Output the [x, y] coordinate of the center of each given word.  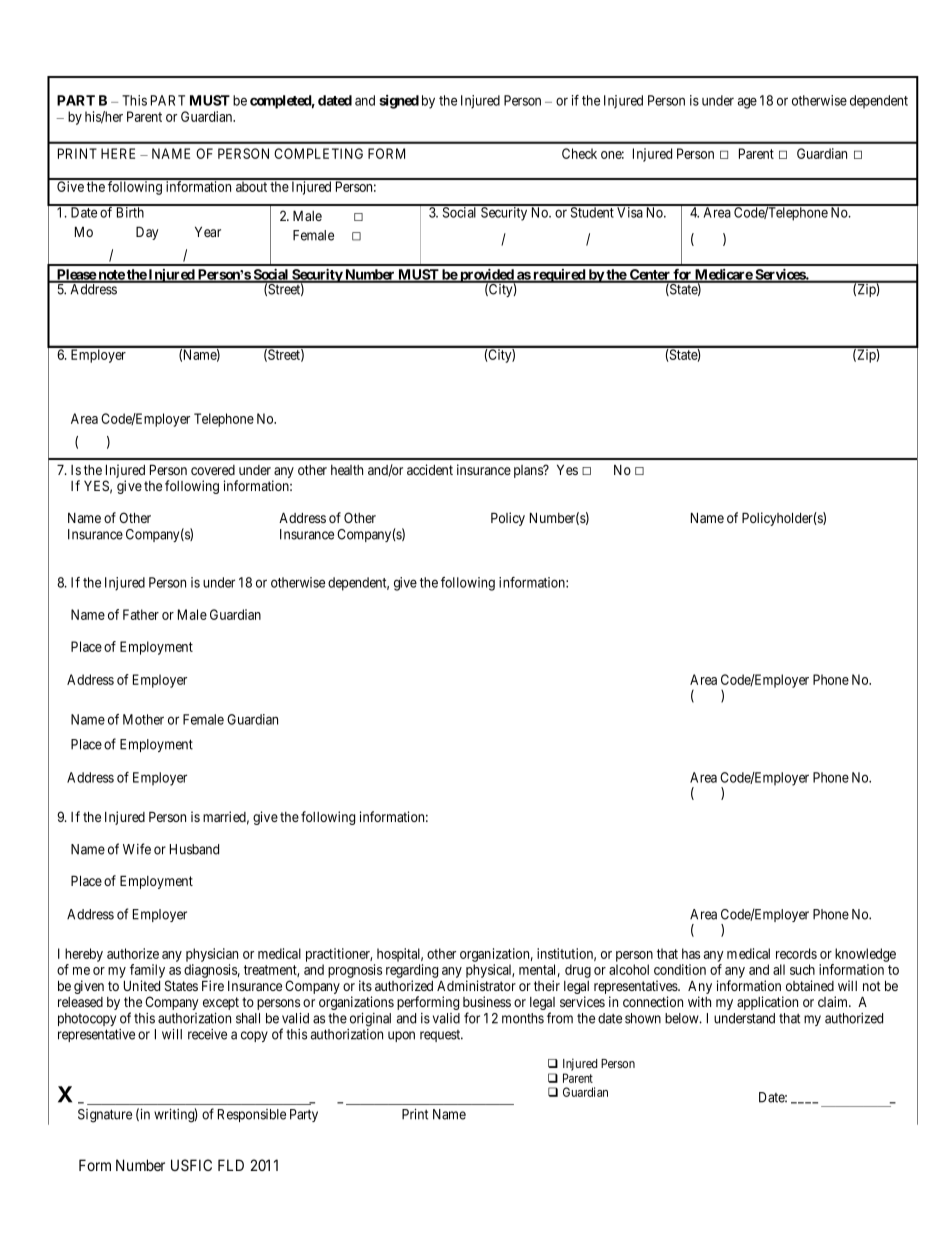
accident [430, 469]
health [347, 470]
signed [399, 102]
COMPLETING [318, 153]
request [441, 1036]
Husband [194, 849]
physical [490, 971]
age [747, 103]
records [796, 953]
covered [213, 470]
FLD [231, 1165]
